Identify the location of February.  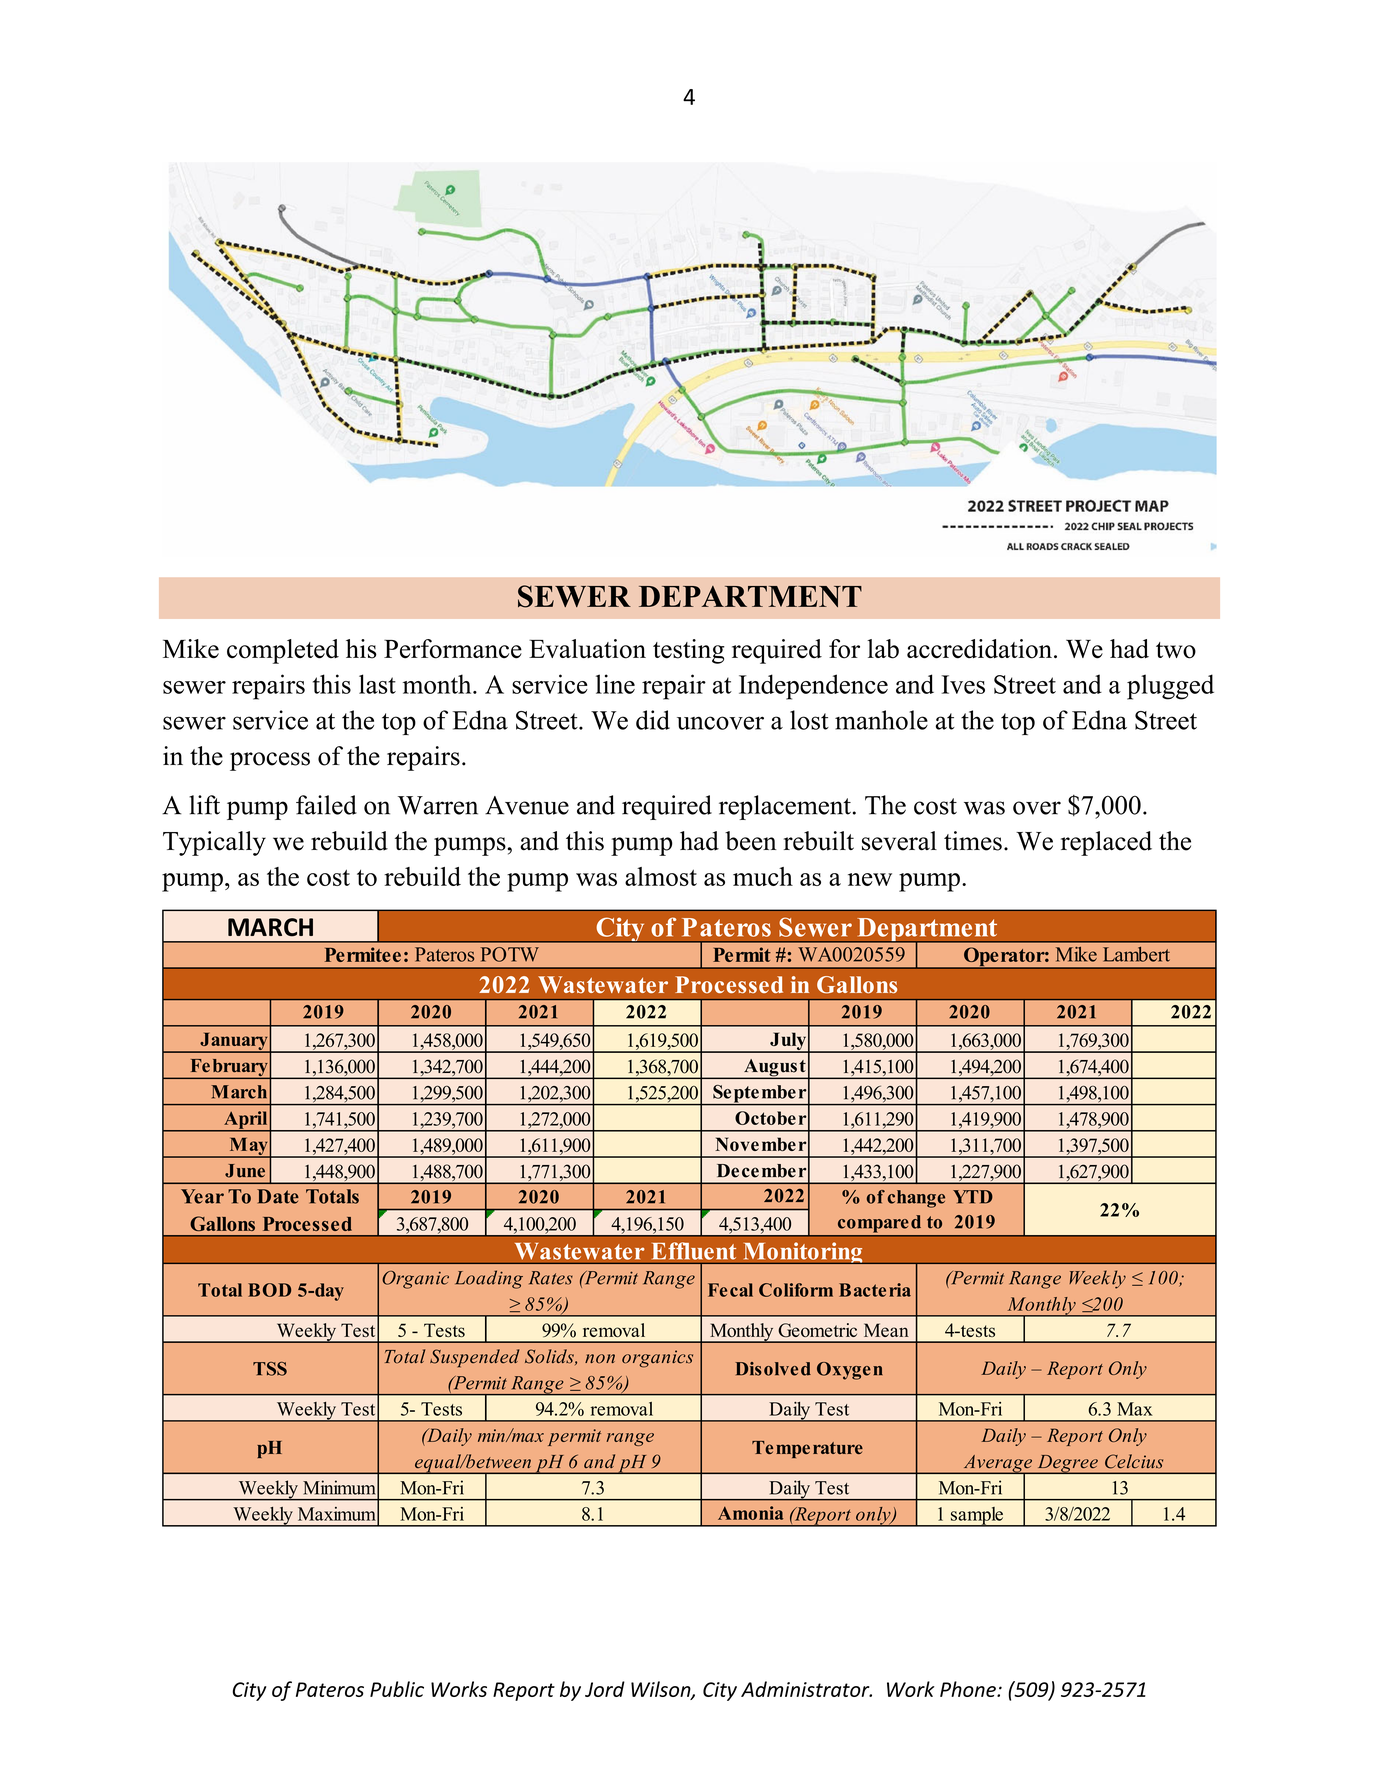
(229, 1069).
